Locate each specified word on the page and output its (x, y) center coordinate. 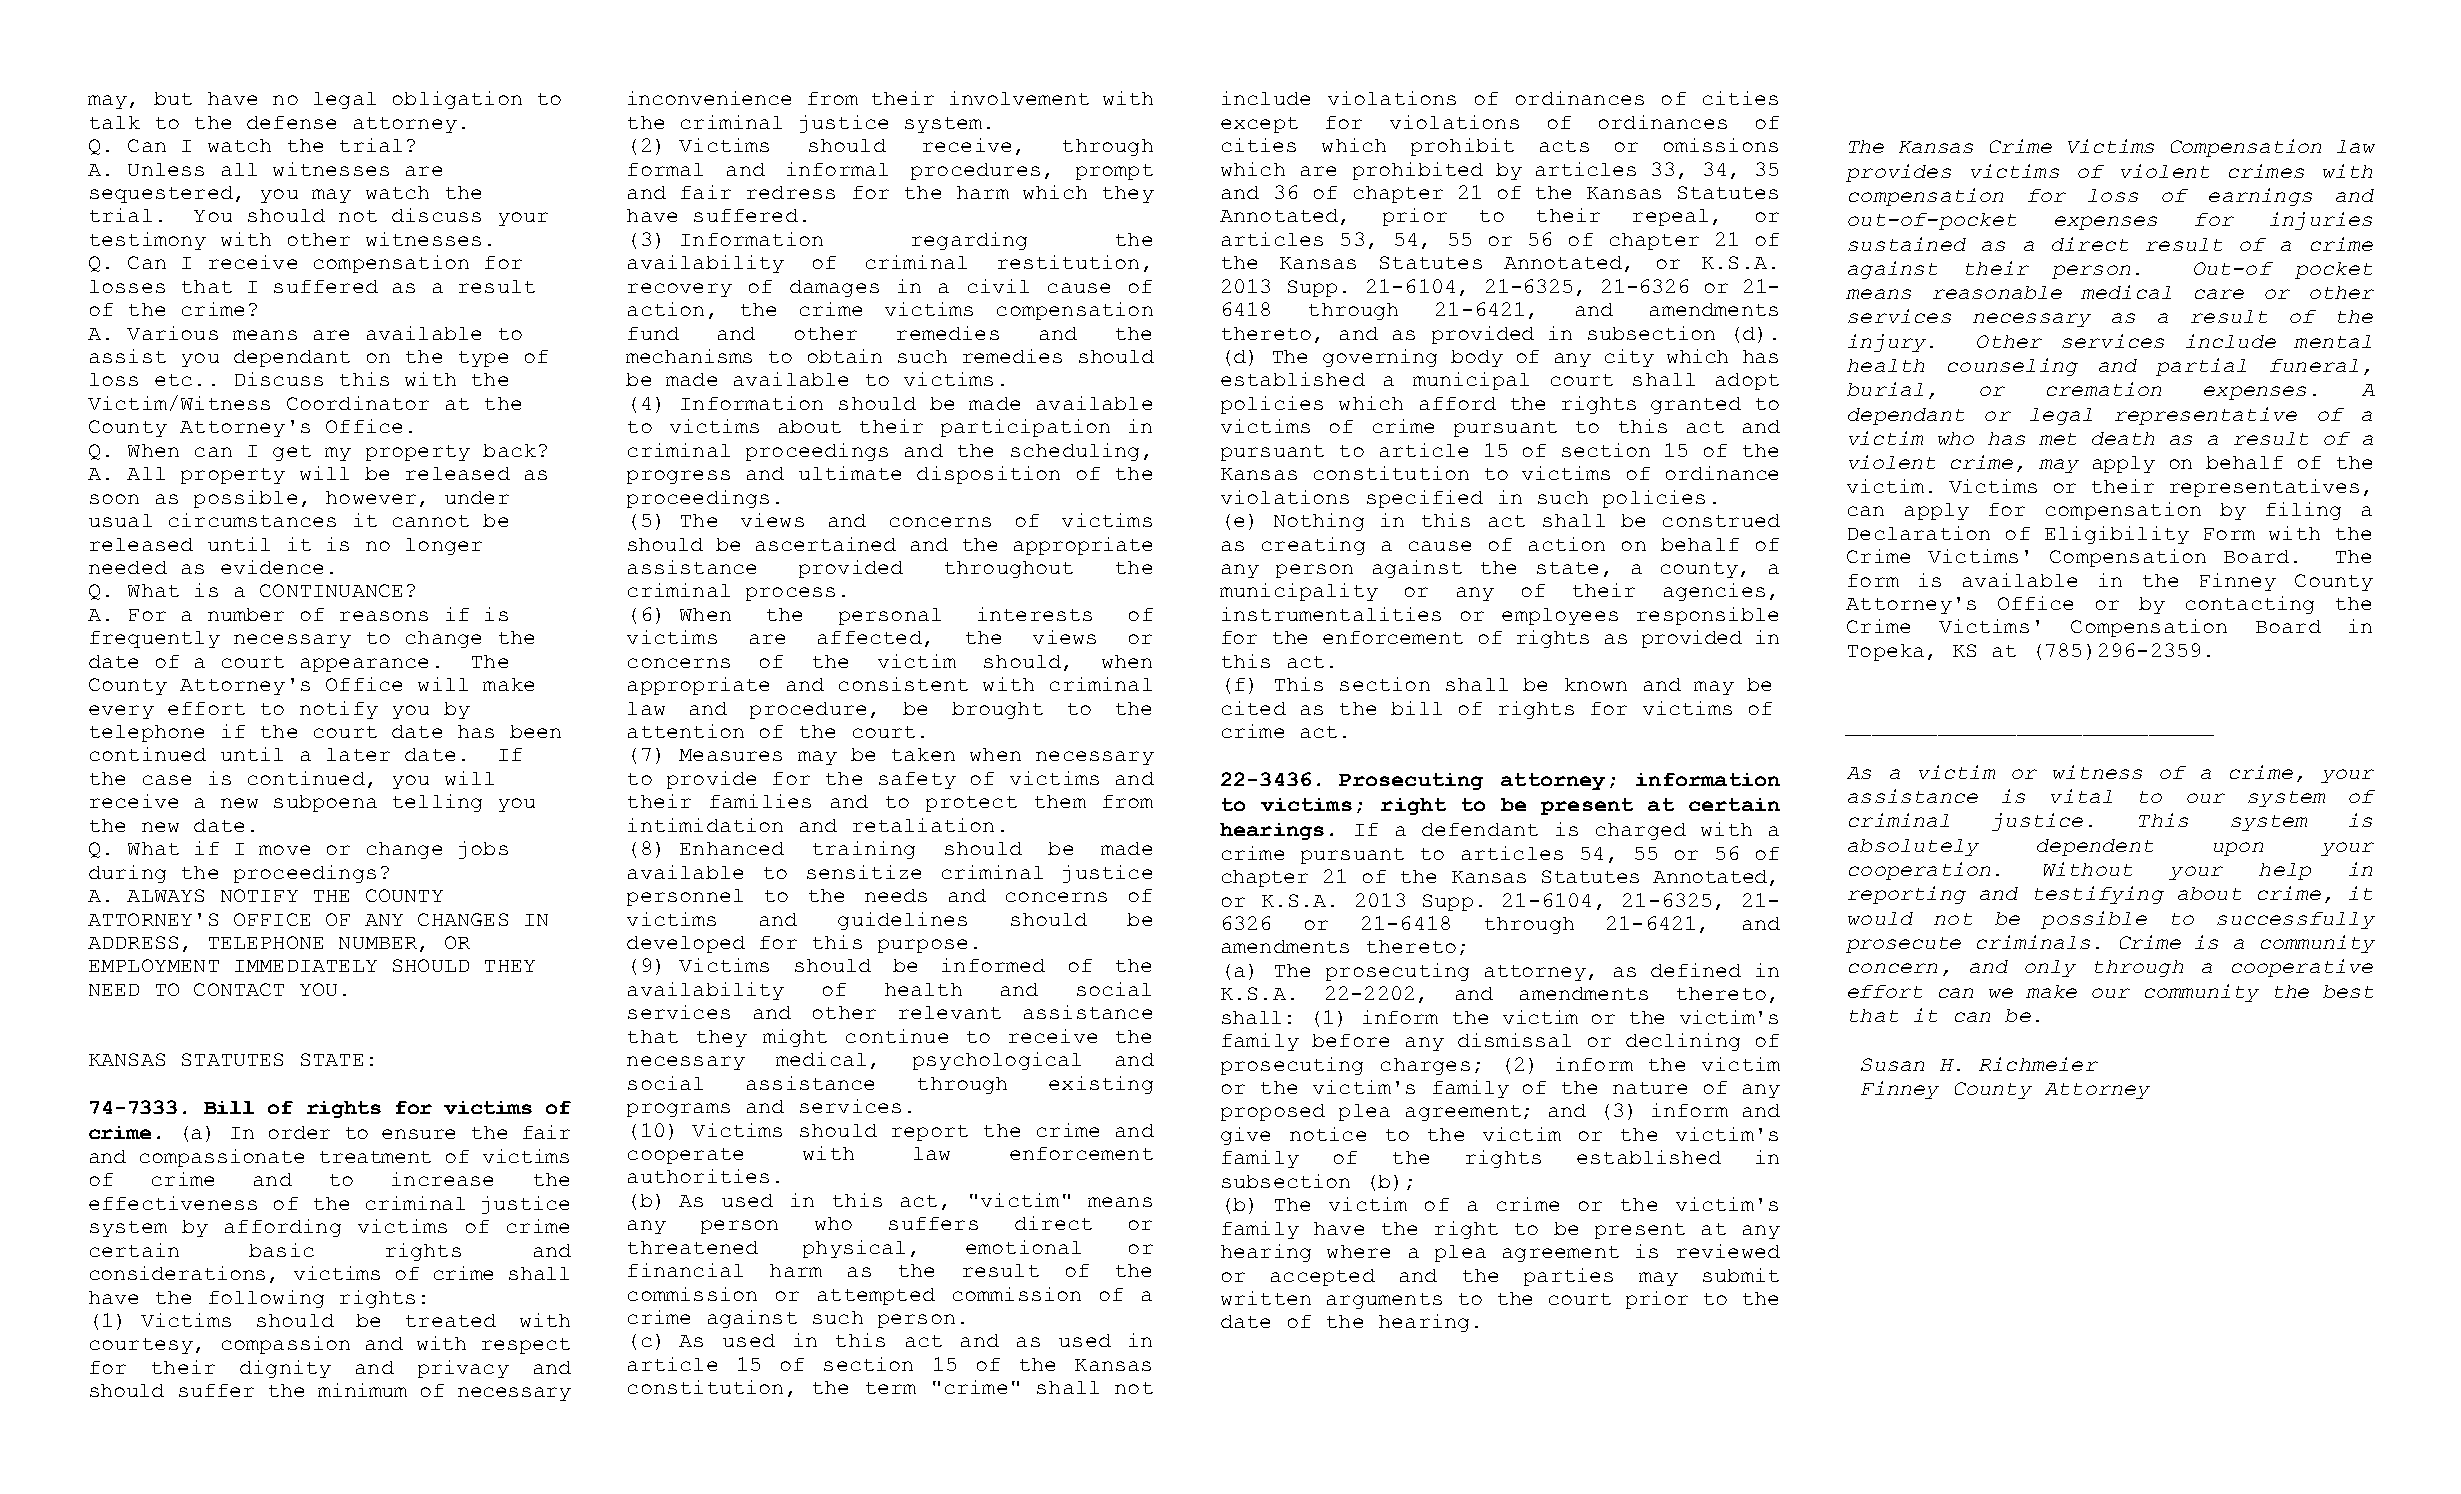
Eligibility (2117, 535)
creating (1313, 546)
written (1266, 1298)
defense (291, 122)
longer (444, 546)
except (1259, 125)
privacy (463, 1369)
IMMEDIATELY (306, 966)
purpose (922, 946)
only (2050, 968)
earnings (2260, 197)
